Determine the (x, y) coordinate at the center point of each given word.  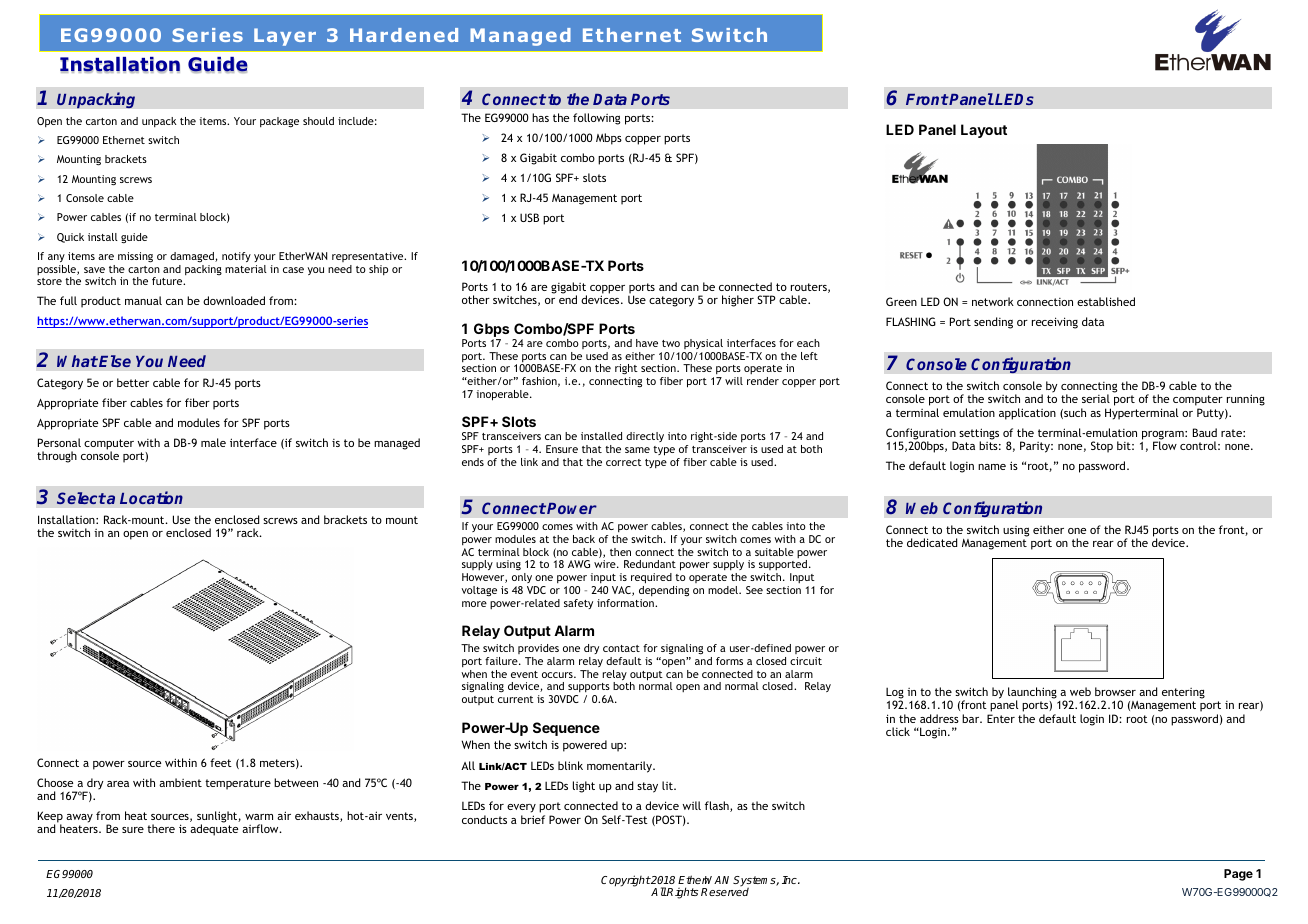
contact (621, 648)
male (213, 442)
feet (221, 762)
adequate (214, 830)
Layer (285, 37)
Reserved (725, 891)
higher (738, 301)
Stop (1102, 447)
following (596, 119)
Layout (984, 131)
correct (624, 462)
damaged (193, 257)
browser (1115, 691)
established (1106, 301)
